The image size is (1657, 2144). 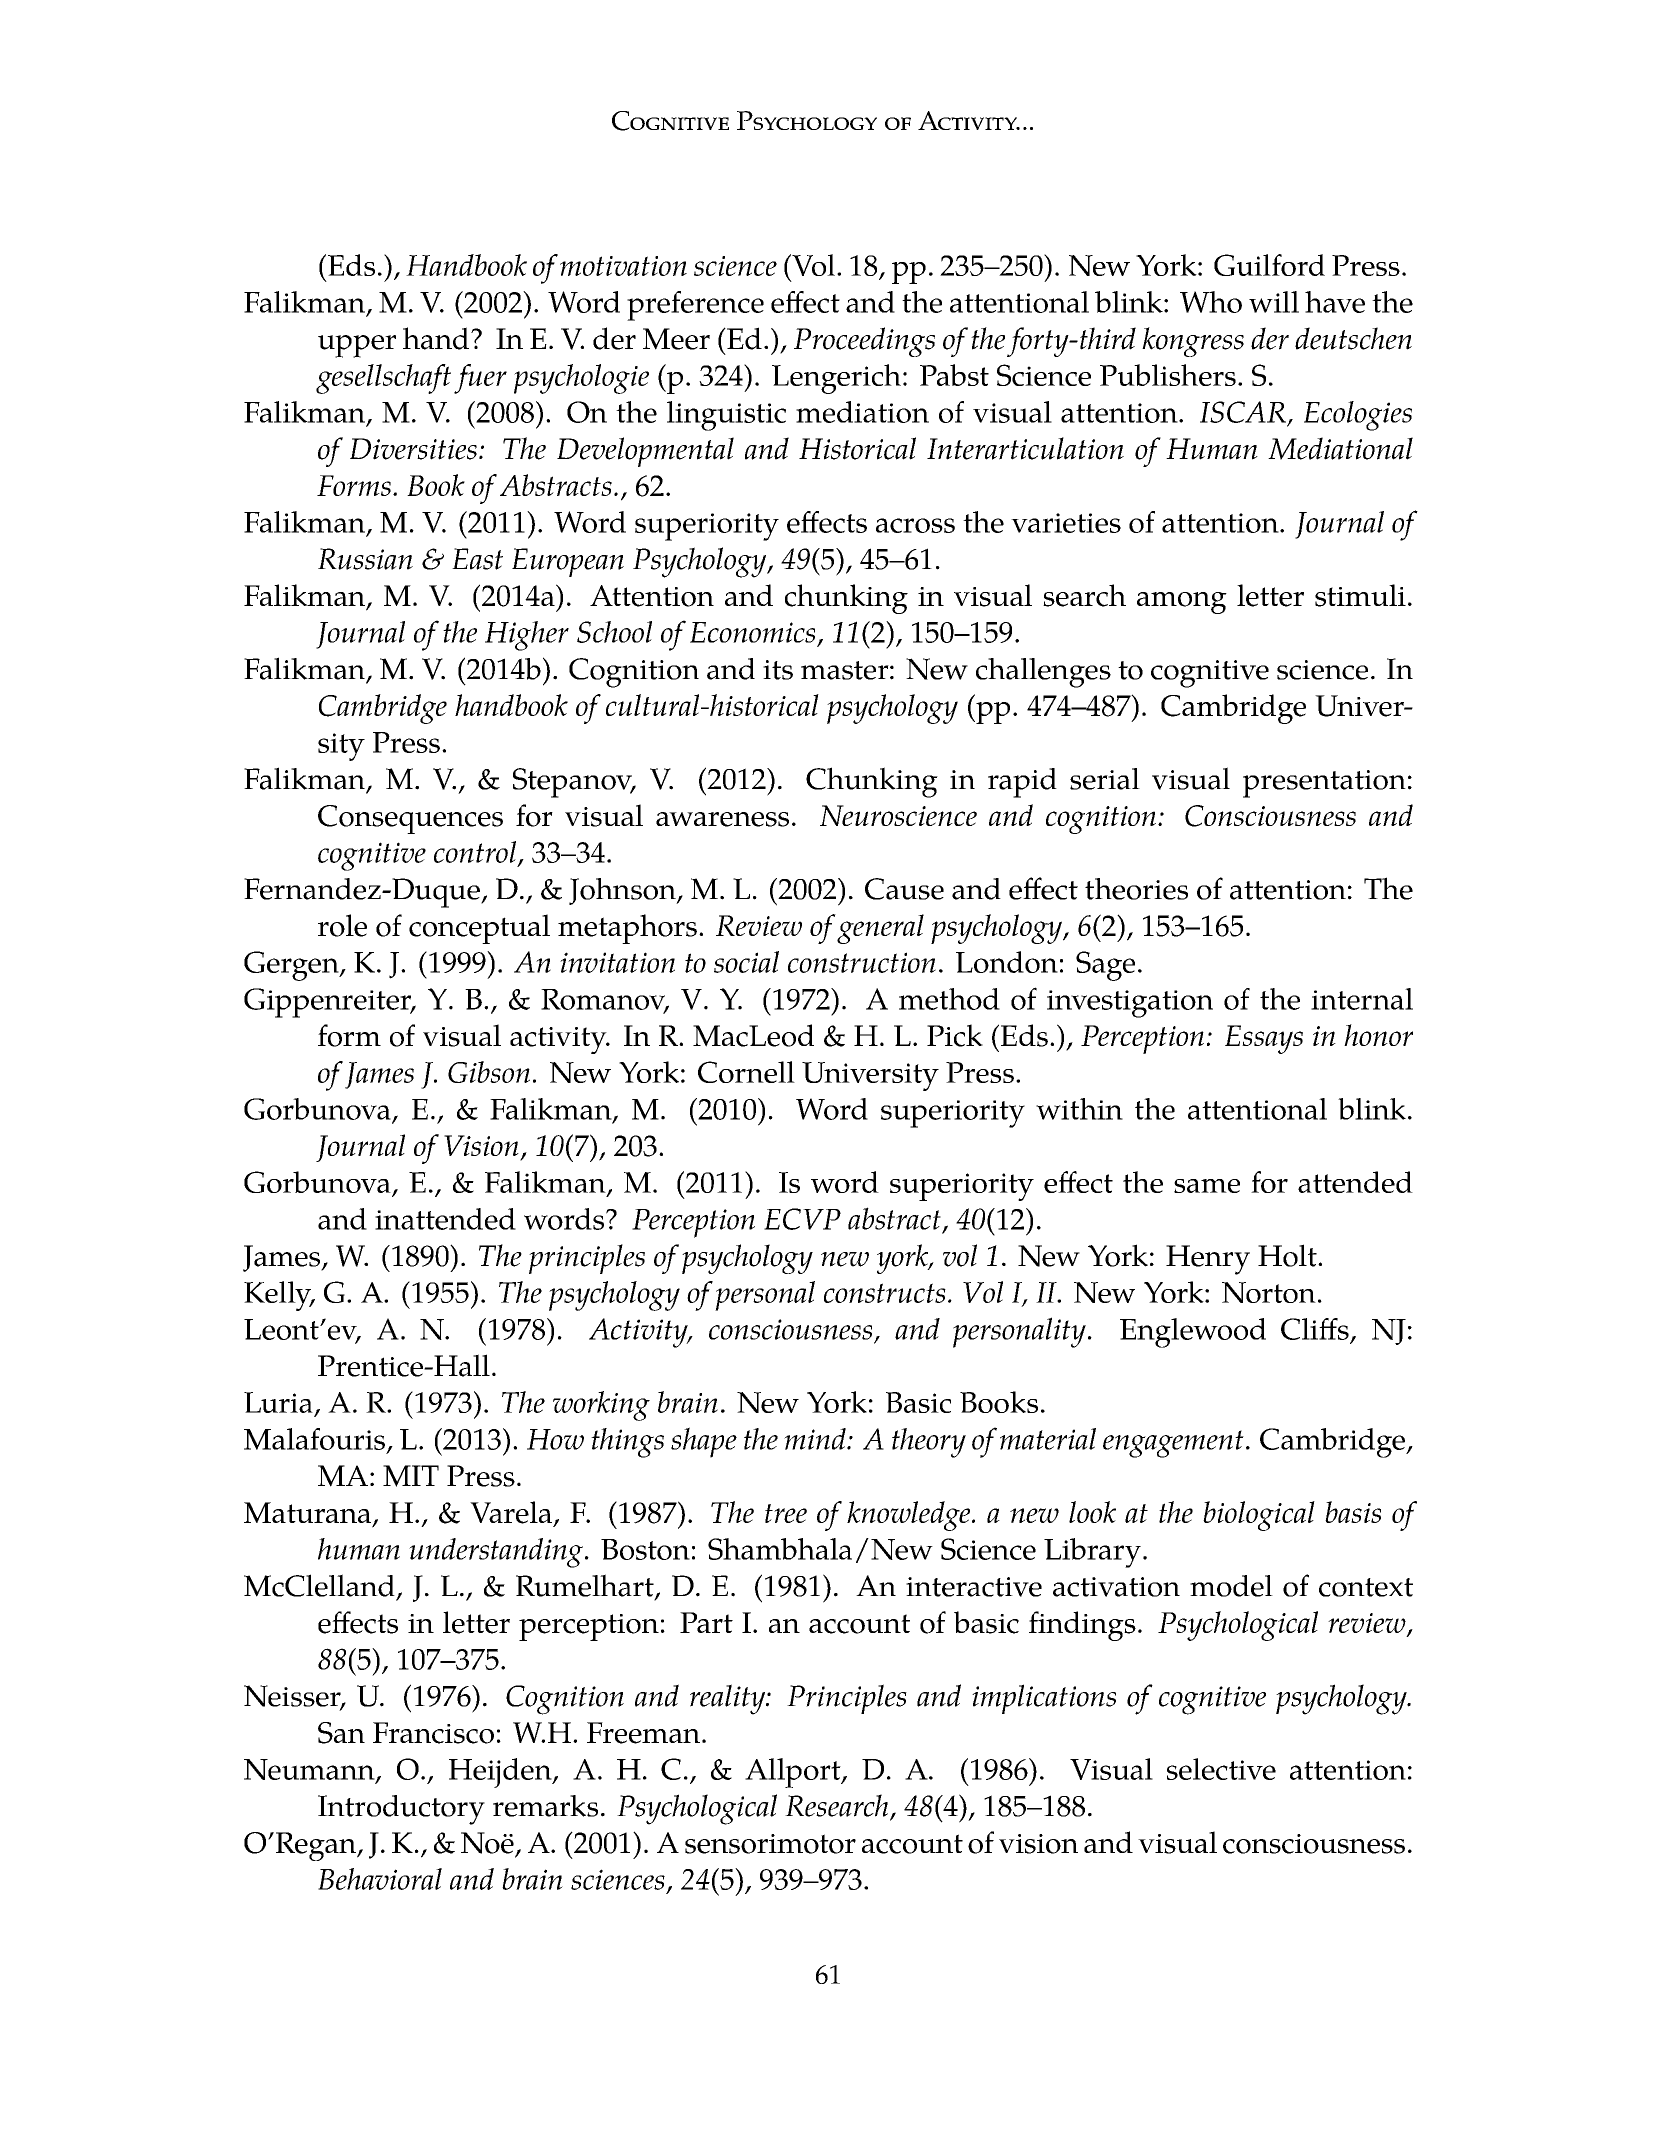 What do you see at coordinates (864, 342) in the screenshot?
I see `Proceedings` at bounding box center [864, 342].
